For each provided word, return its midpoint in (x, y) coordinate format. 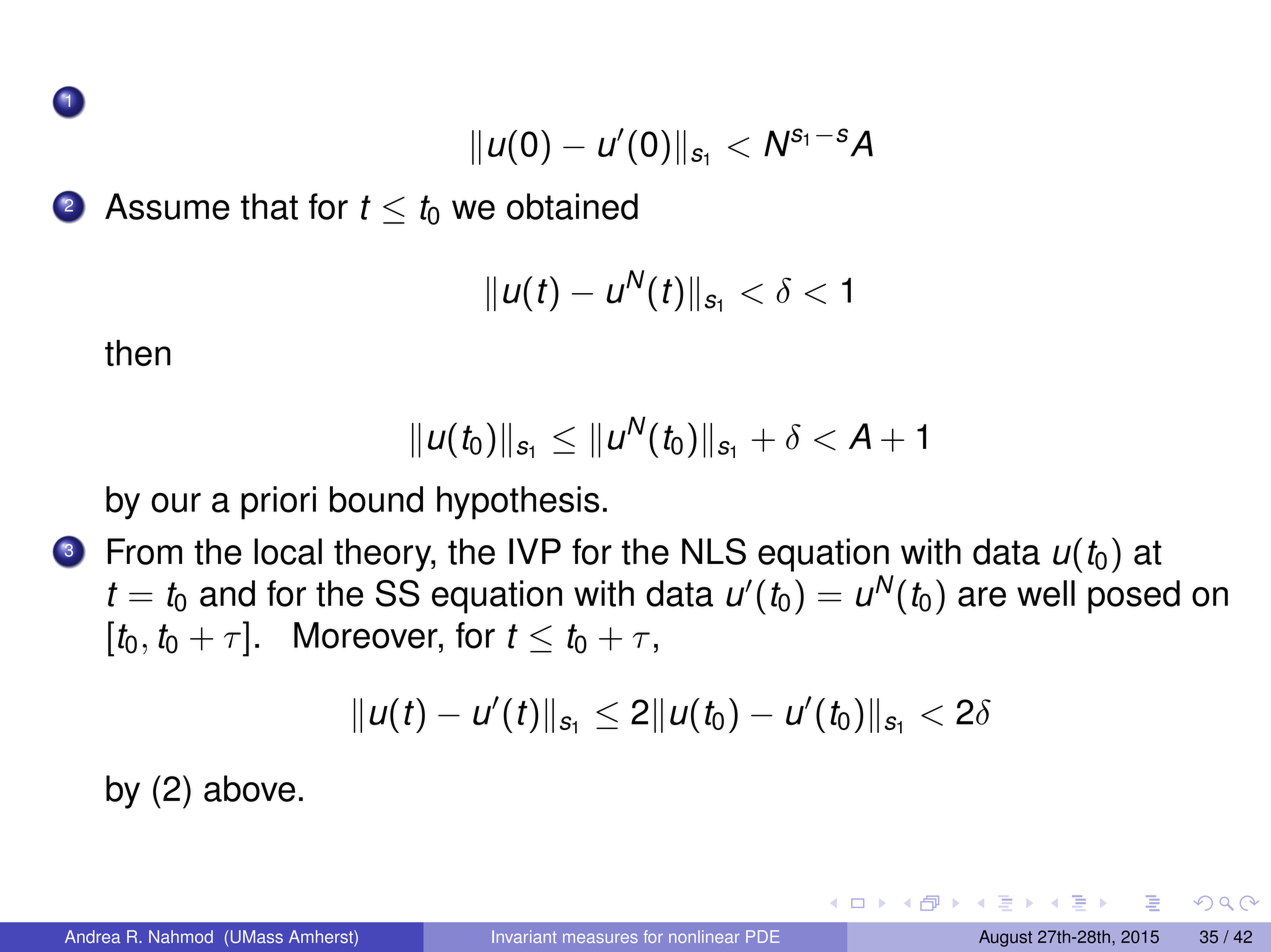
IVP (535, 551)
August (1005, 938)
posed (1134, 597)
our (176, 503)
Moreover (367, 635)
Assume (167, 206)
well (1046, 593)
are (982, 597)
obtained (572, 206)
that (269, 206)
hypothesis (518, 503)
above (249, 788)
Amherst (322, 938)
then (138, 353)
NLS (714, 551)
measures (600, 938)
